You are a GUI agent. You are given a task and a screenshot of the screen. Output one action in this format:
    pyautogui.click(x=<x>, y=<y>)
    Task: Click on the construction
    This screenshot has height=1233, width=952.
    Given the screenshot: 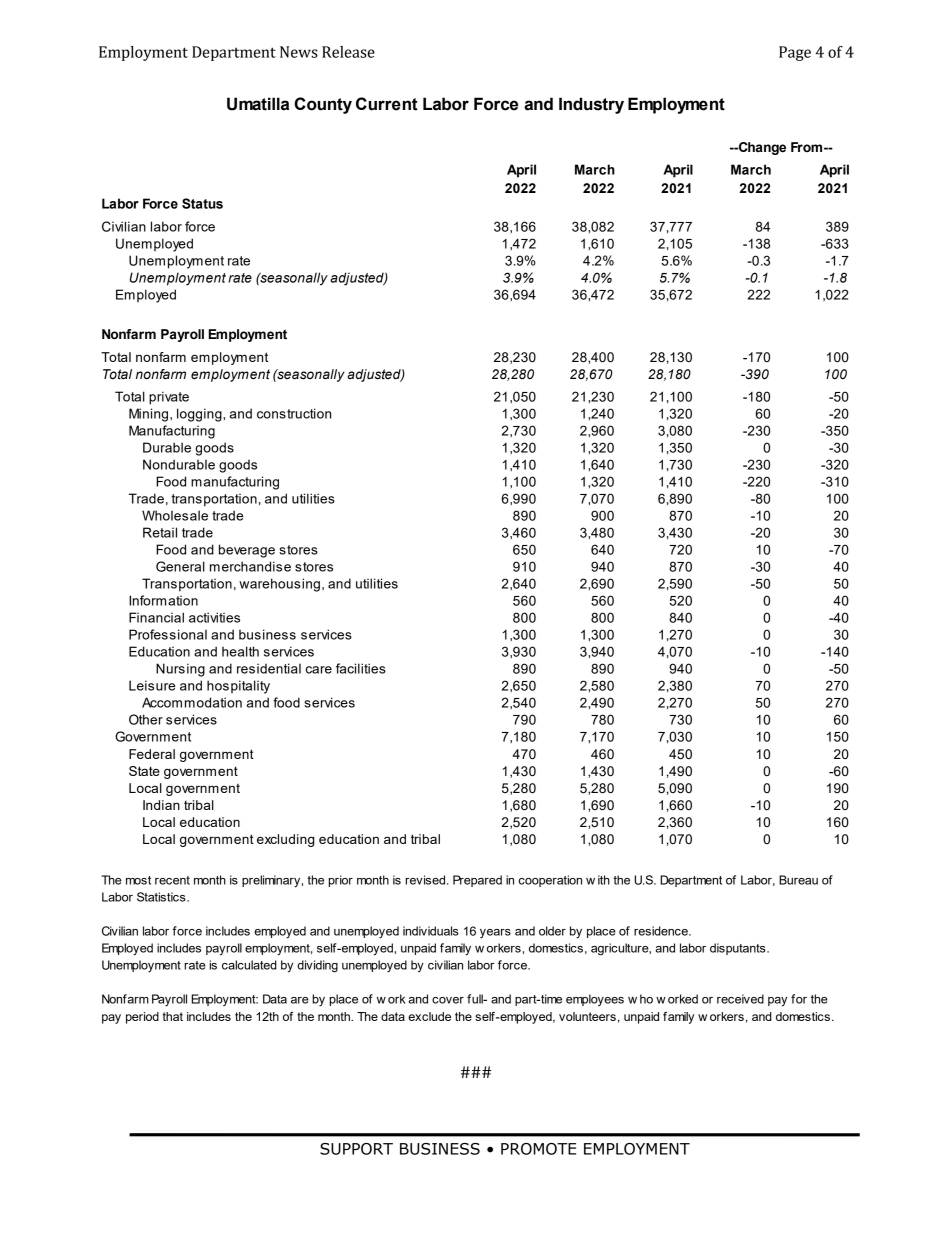 What is the action you would take?
    pyautogui.click(x=294, y=413)
